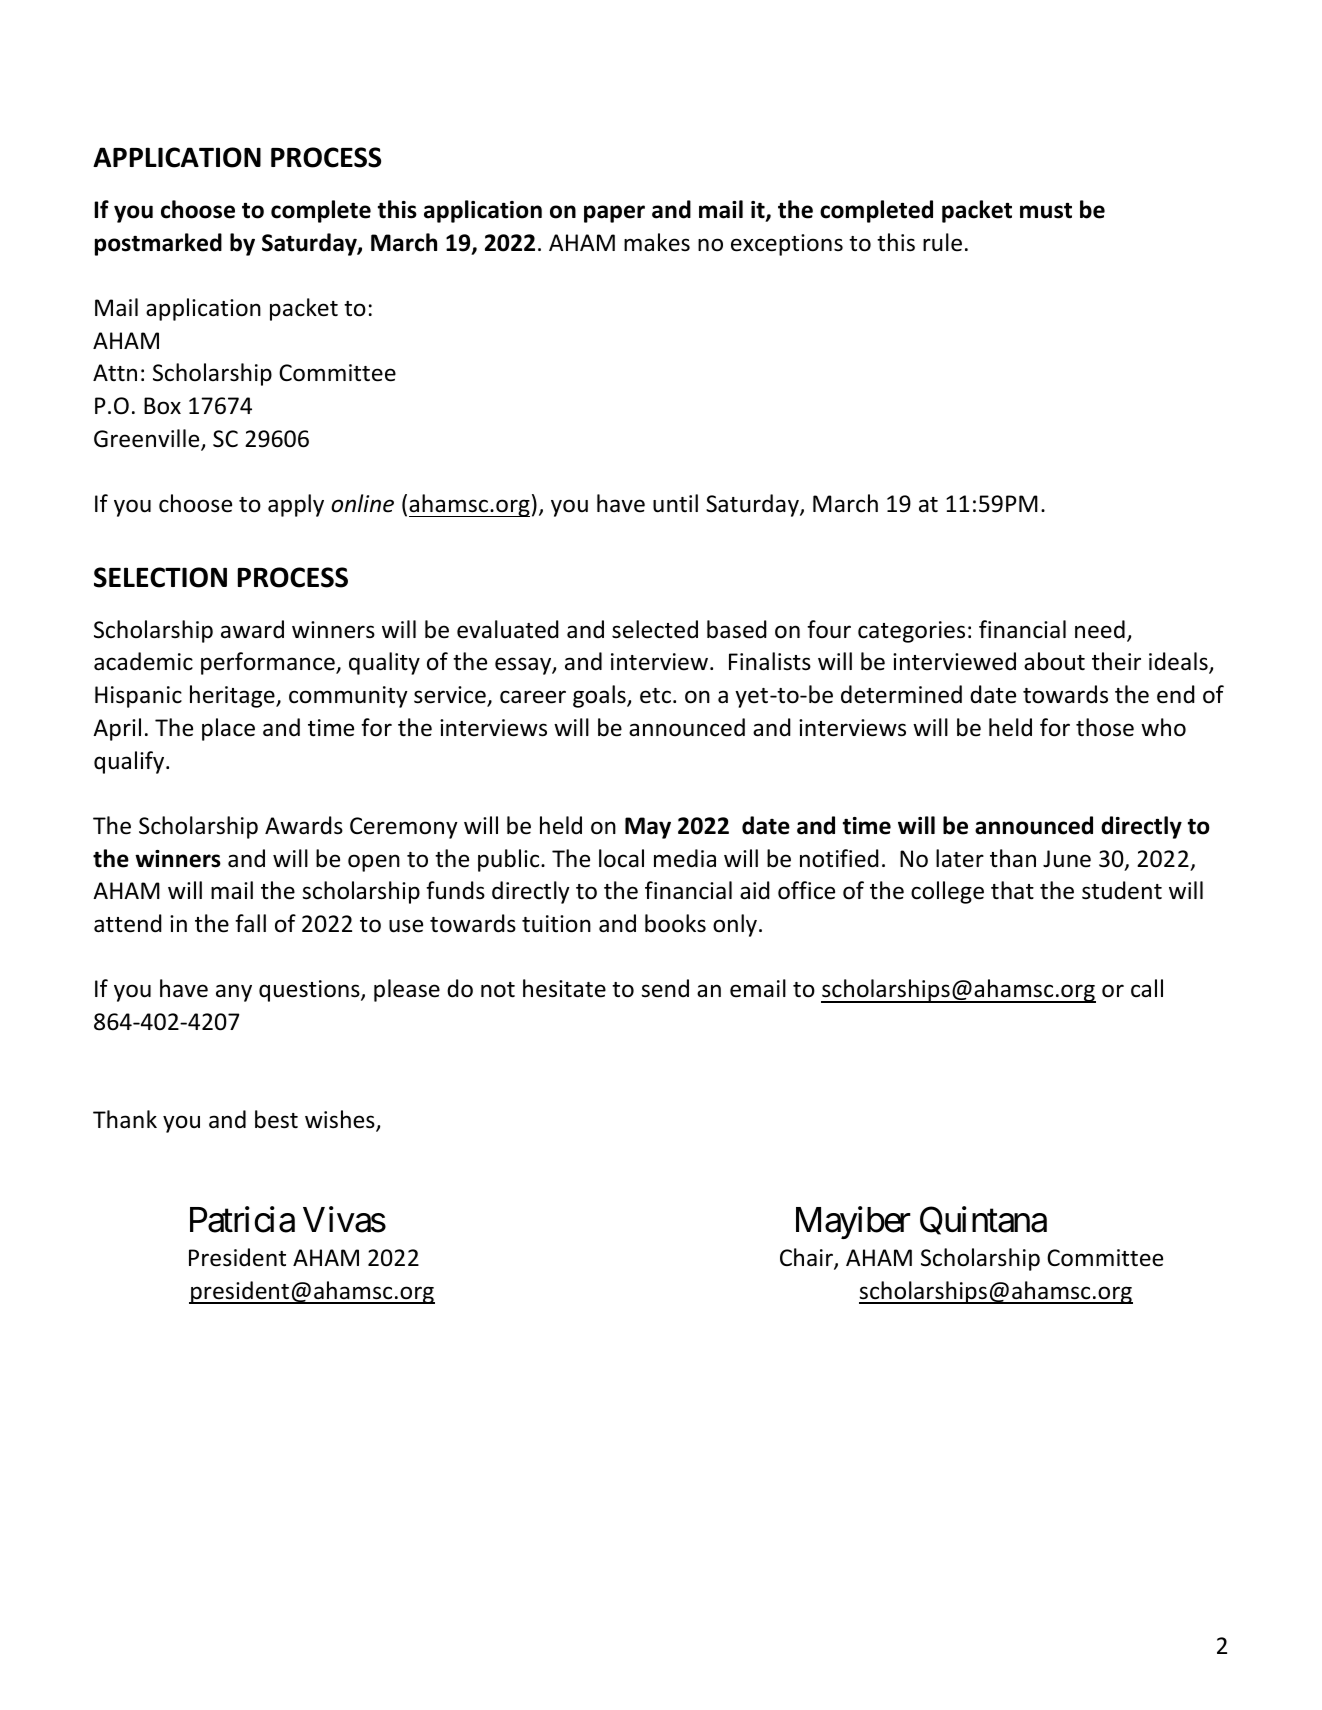 The height and width of the image is (1710, 1322). What do you see at coordinates (374, 863) in the image?
I see `open` at bounding box center [374, 863].
